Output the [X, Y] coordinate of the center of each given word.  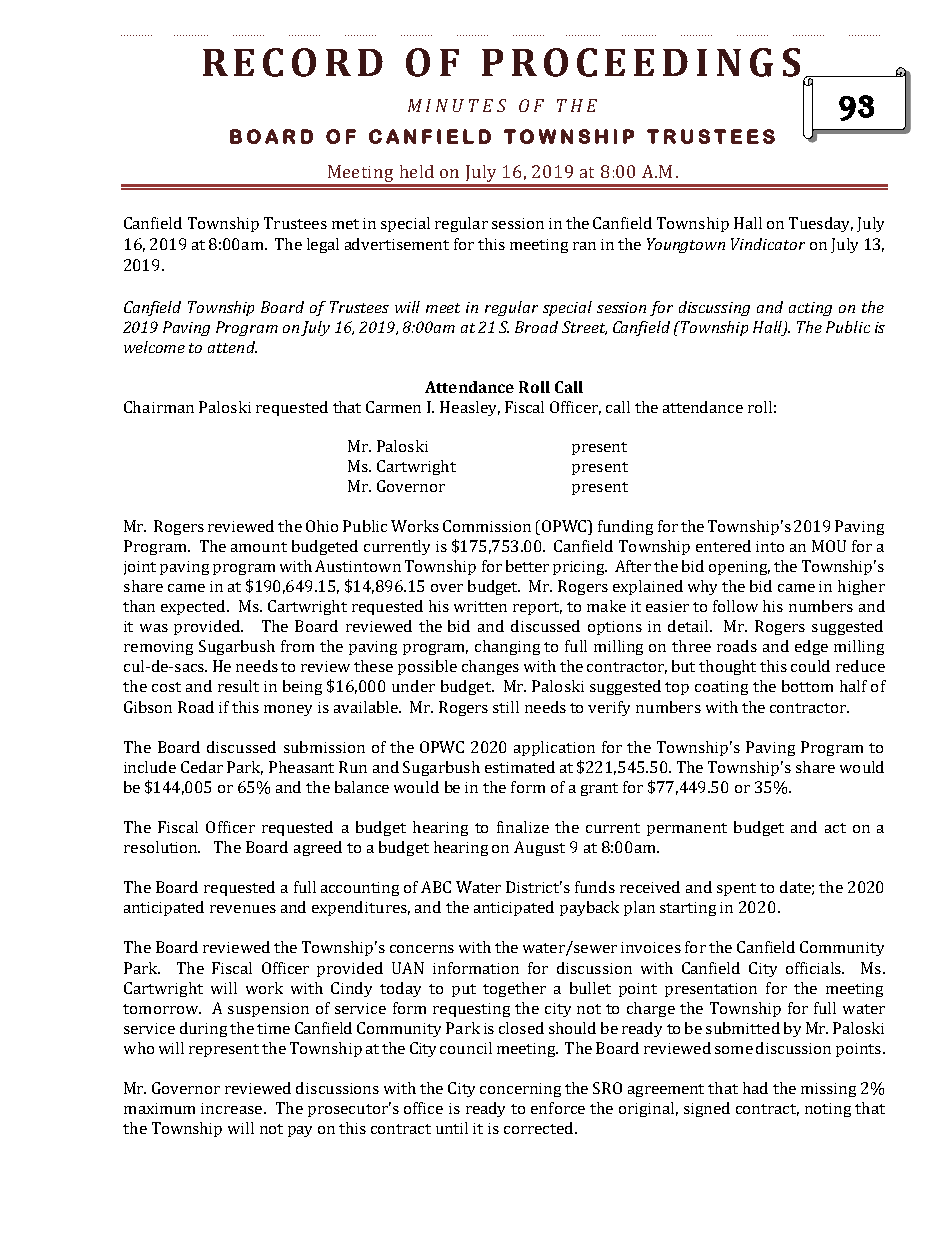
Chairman [159, 407]
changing [507, 647]
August [539, 848]
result [238, 686]
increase [233, 1108]
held [417, 171]
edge [811, 647]
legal [323, 245]
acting [810, 309]
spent [736, 889]
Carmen [393, 407]
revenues [243, 909]
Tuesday [821, 224]
